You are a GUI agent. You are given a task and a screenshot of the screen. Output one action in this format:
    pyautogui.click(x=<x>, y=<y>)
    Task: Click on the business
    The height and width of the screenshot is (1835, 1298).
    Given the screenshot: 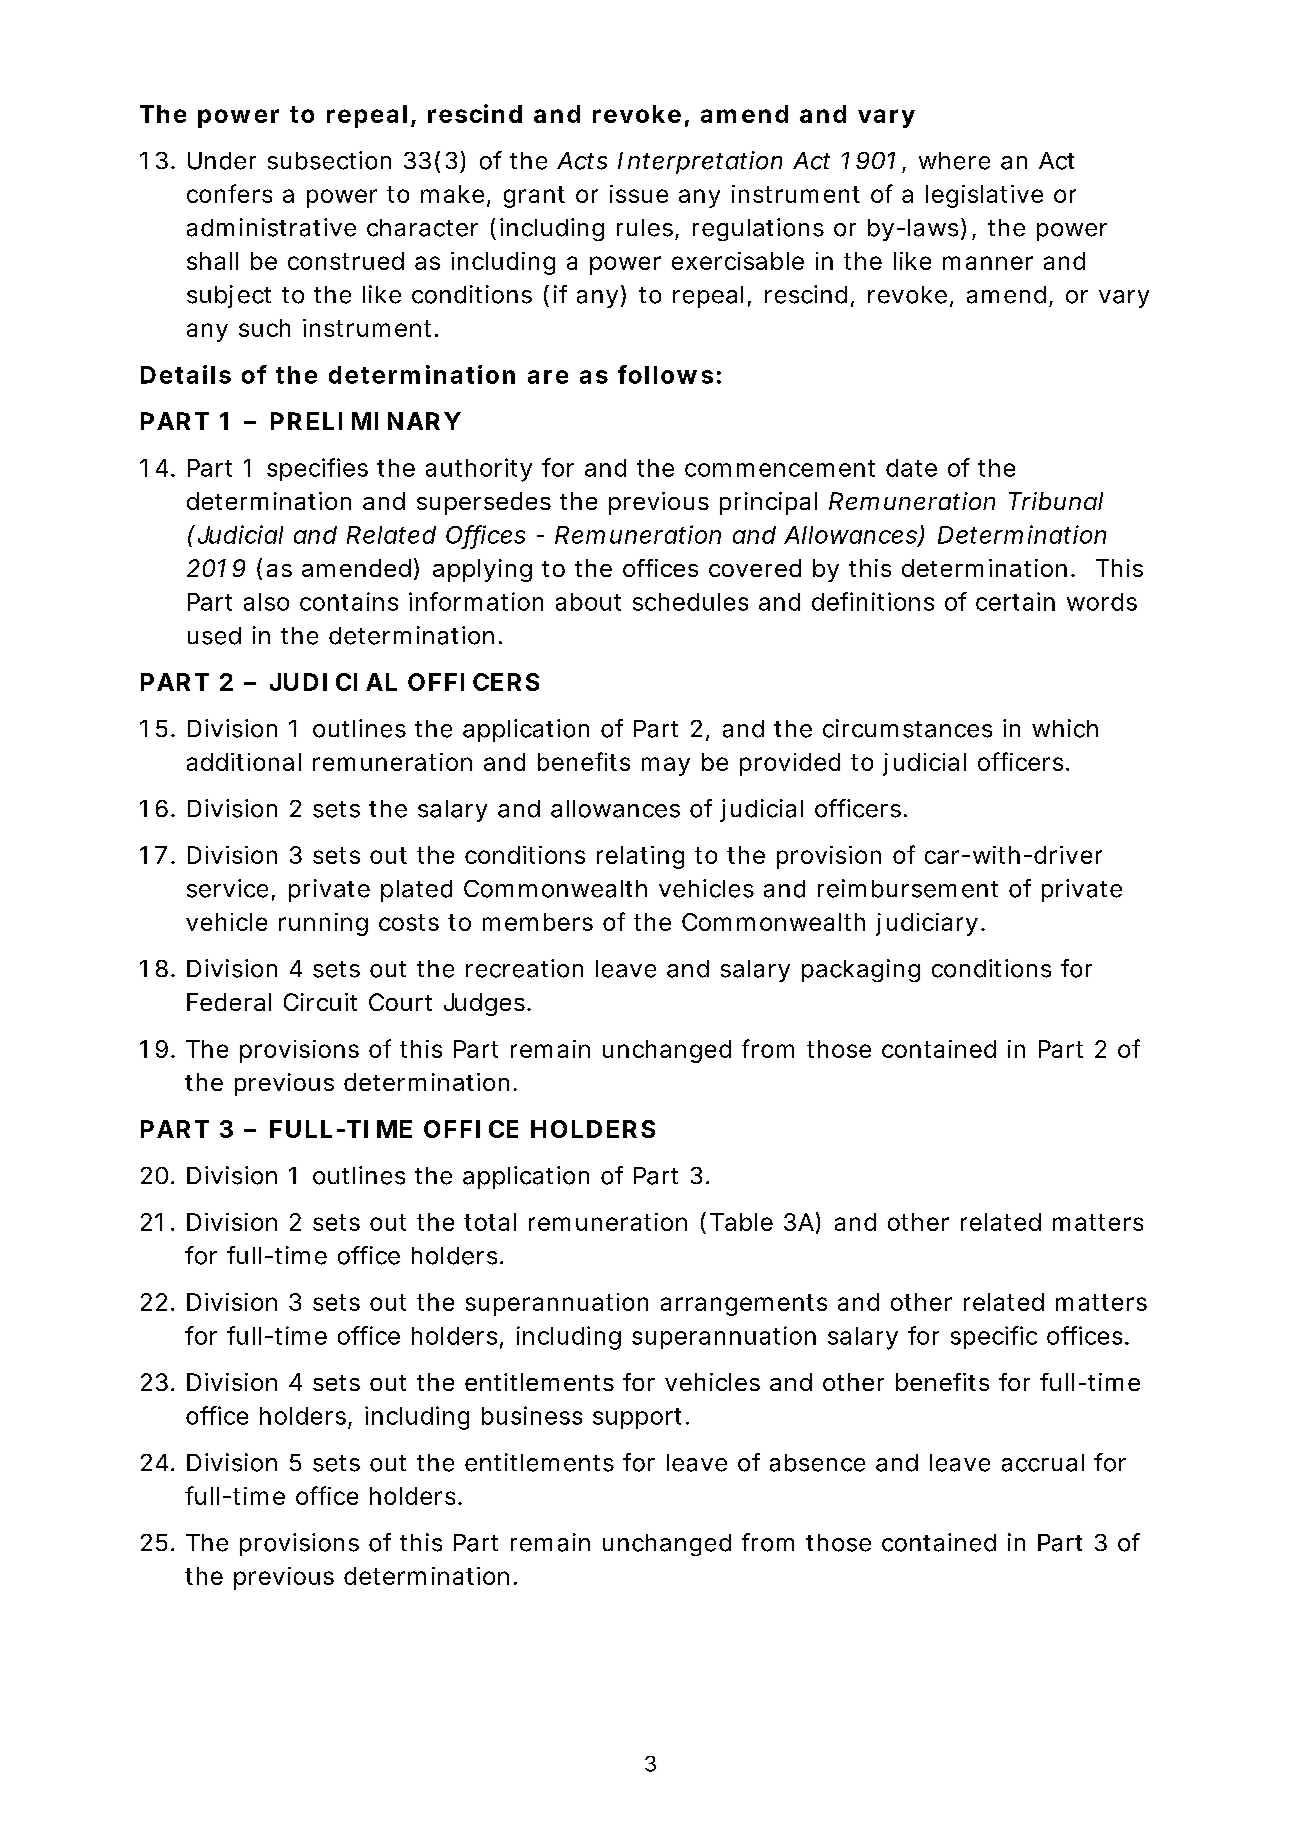 What is the action you would take?
    pyautogui.click(x=532, y=1415)
